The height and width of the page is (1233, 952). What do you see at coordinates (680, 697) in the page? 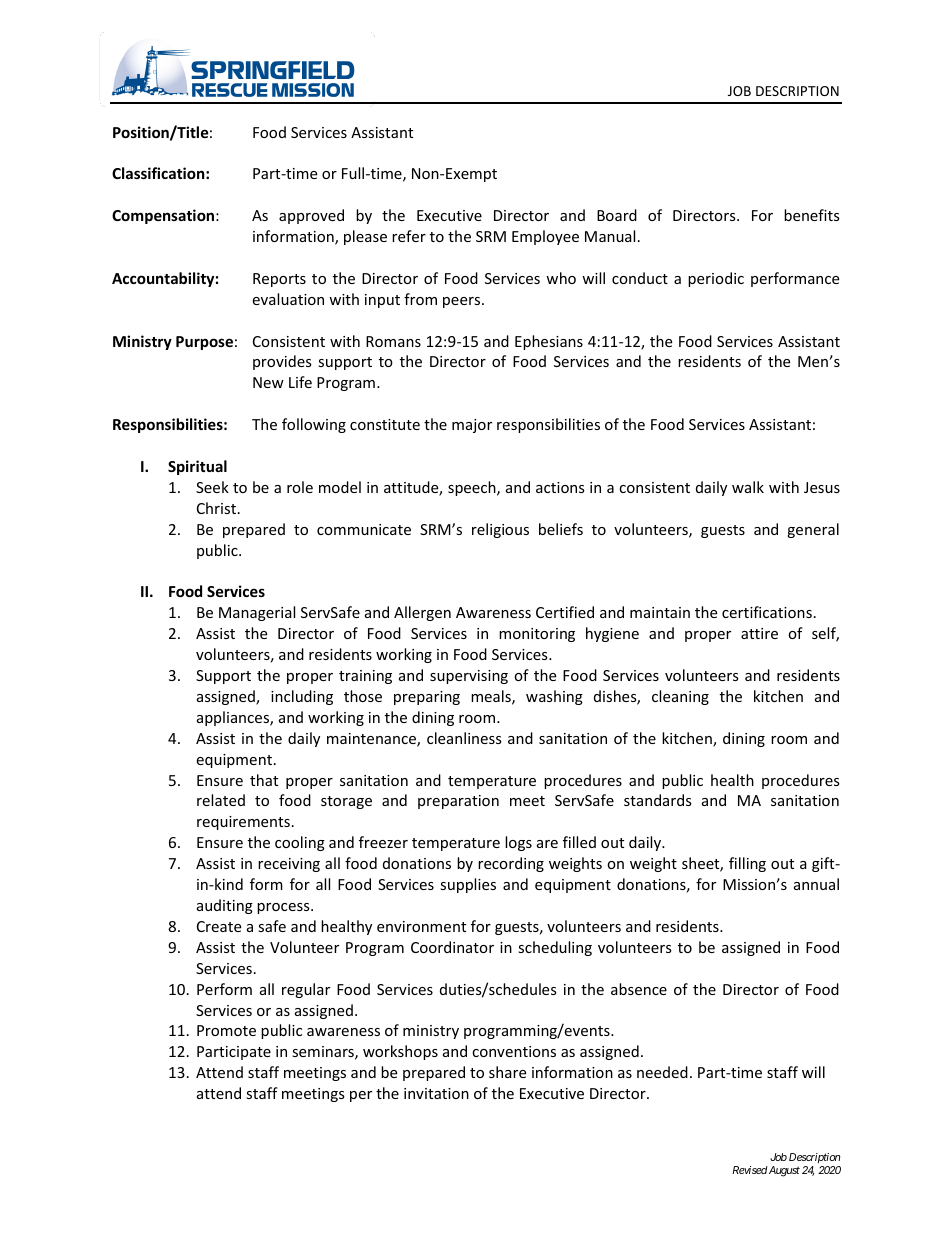
I see `cleaning` at bounding box center [680, 697].
